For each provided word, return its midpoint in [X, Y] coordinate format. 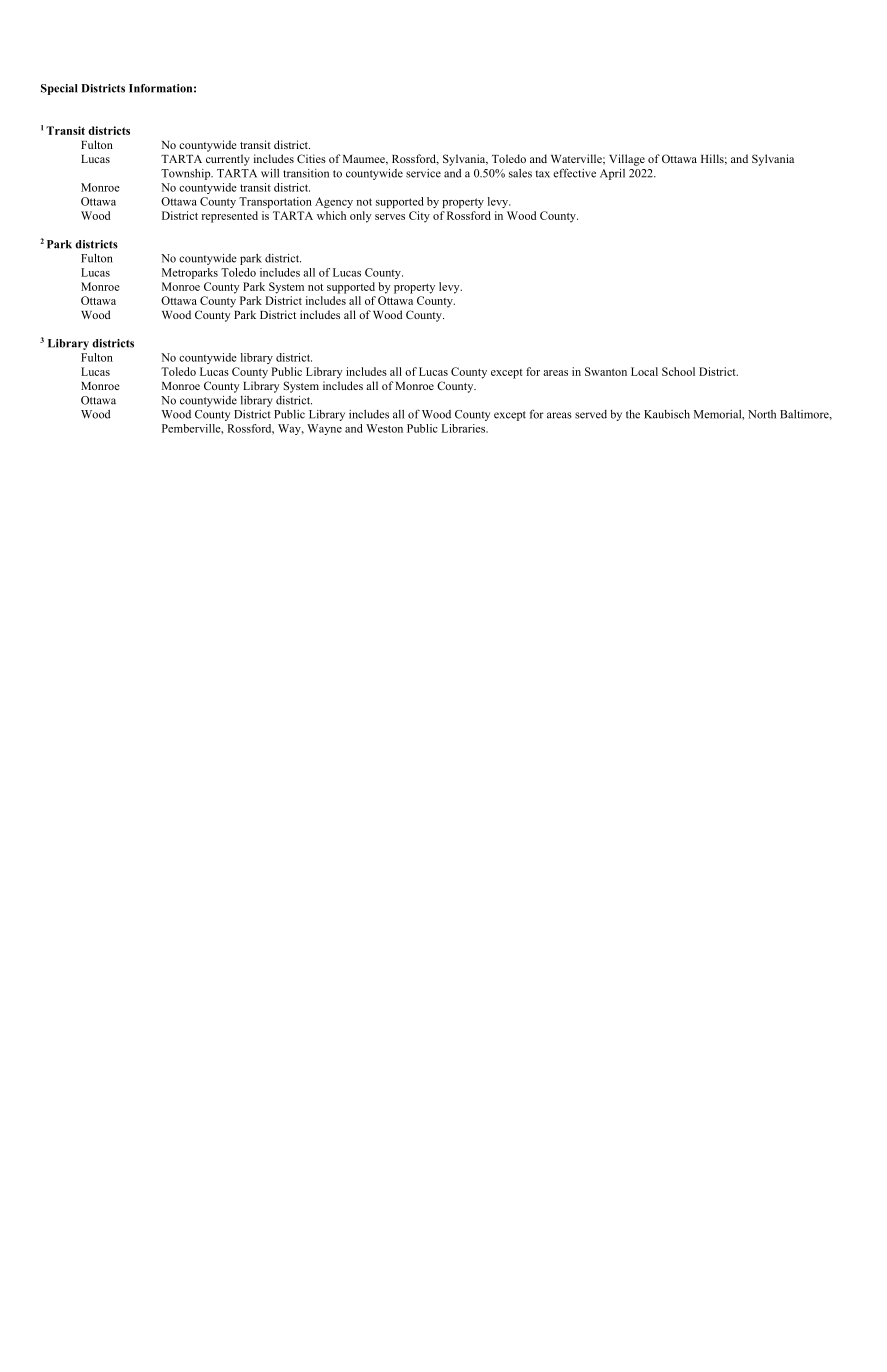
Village [627, 160]
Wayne [324, 429]
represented [229, 217]
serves [390, 217]
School [678, 371]
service [423, 173]
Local [644, 371]
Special [59, 89]
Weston [384, 428]
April [612, 174]
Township [187, 174]
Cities [311, 158]
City [419, 217]
